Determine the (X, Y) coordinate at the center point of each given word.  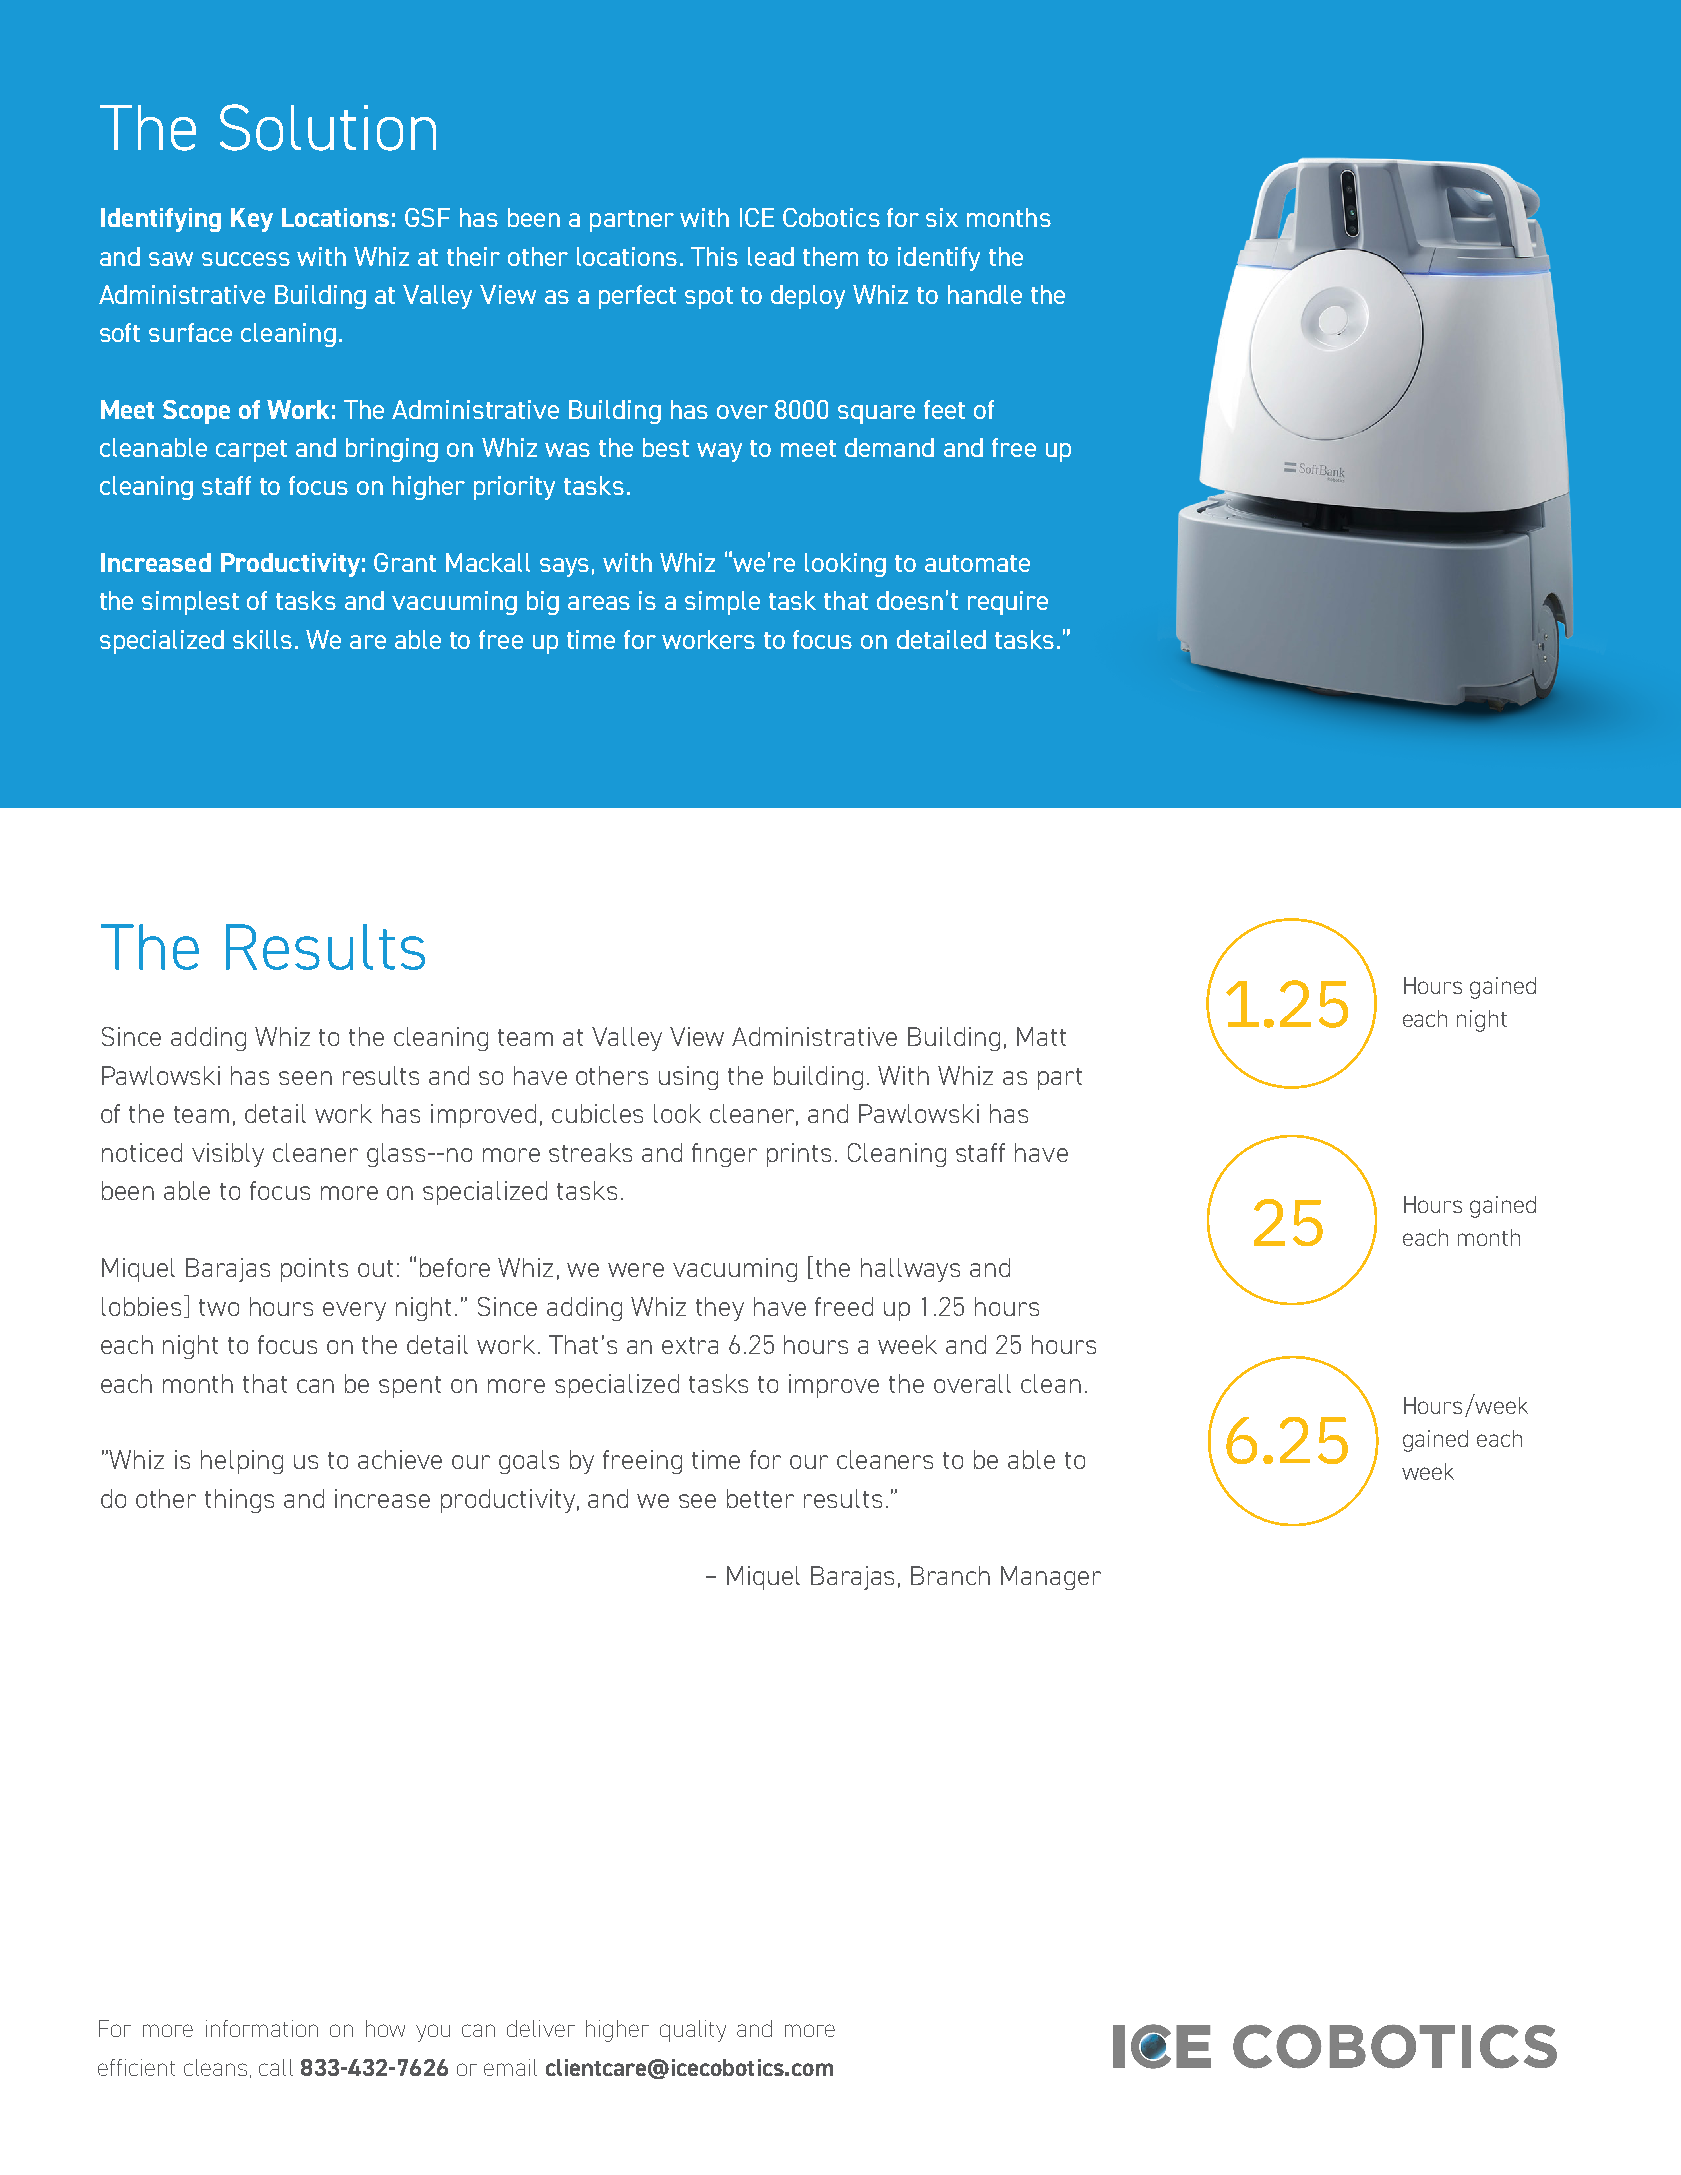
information (262, 2028)
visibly (228, 1155)
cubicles (597, 1113)
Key (252, 220)
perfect (637, 297)
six (942, 217)
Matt (1041, 1036)
